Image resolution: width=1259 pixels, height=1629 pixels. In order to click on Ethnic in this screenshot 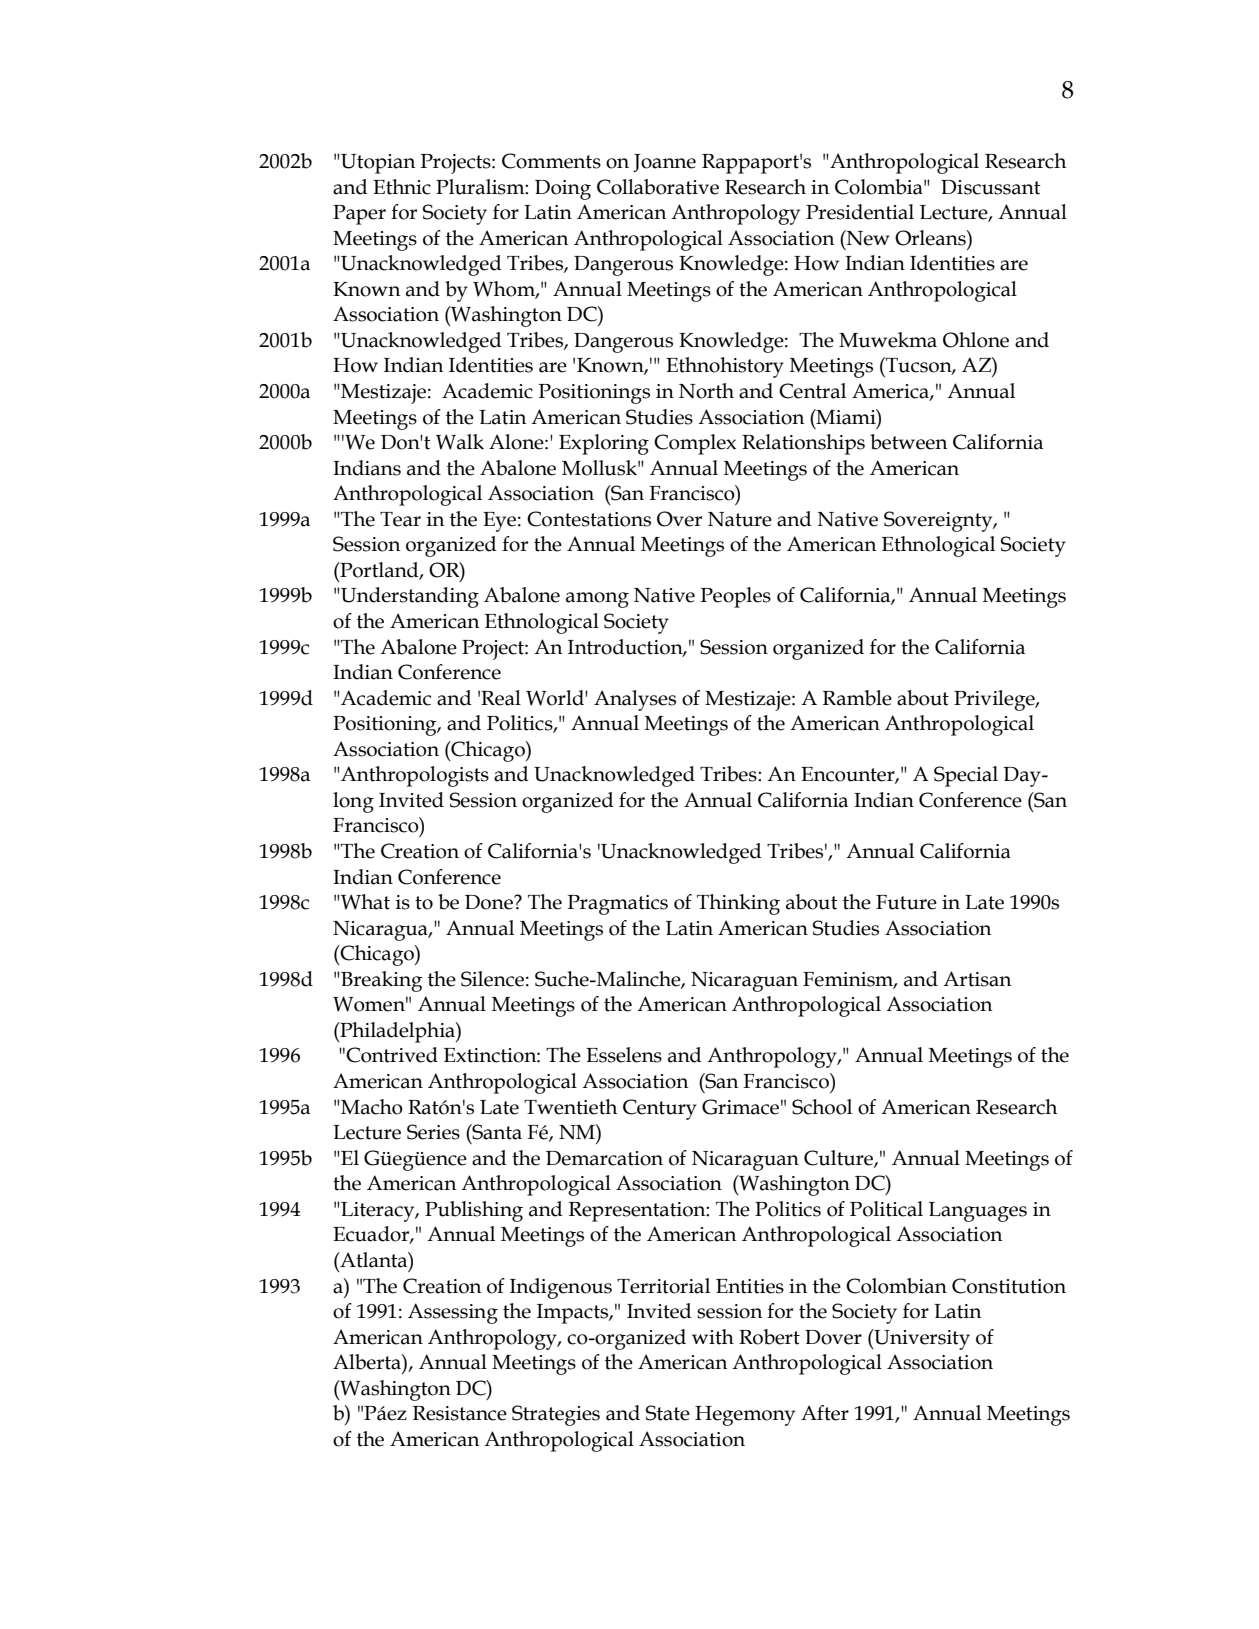, I will do `click(402, 187)`.
